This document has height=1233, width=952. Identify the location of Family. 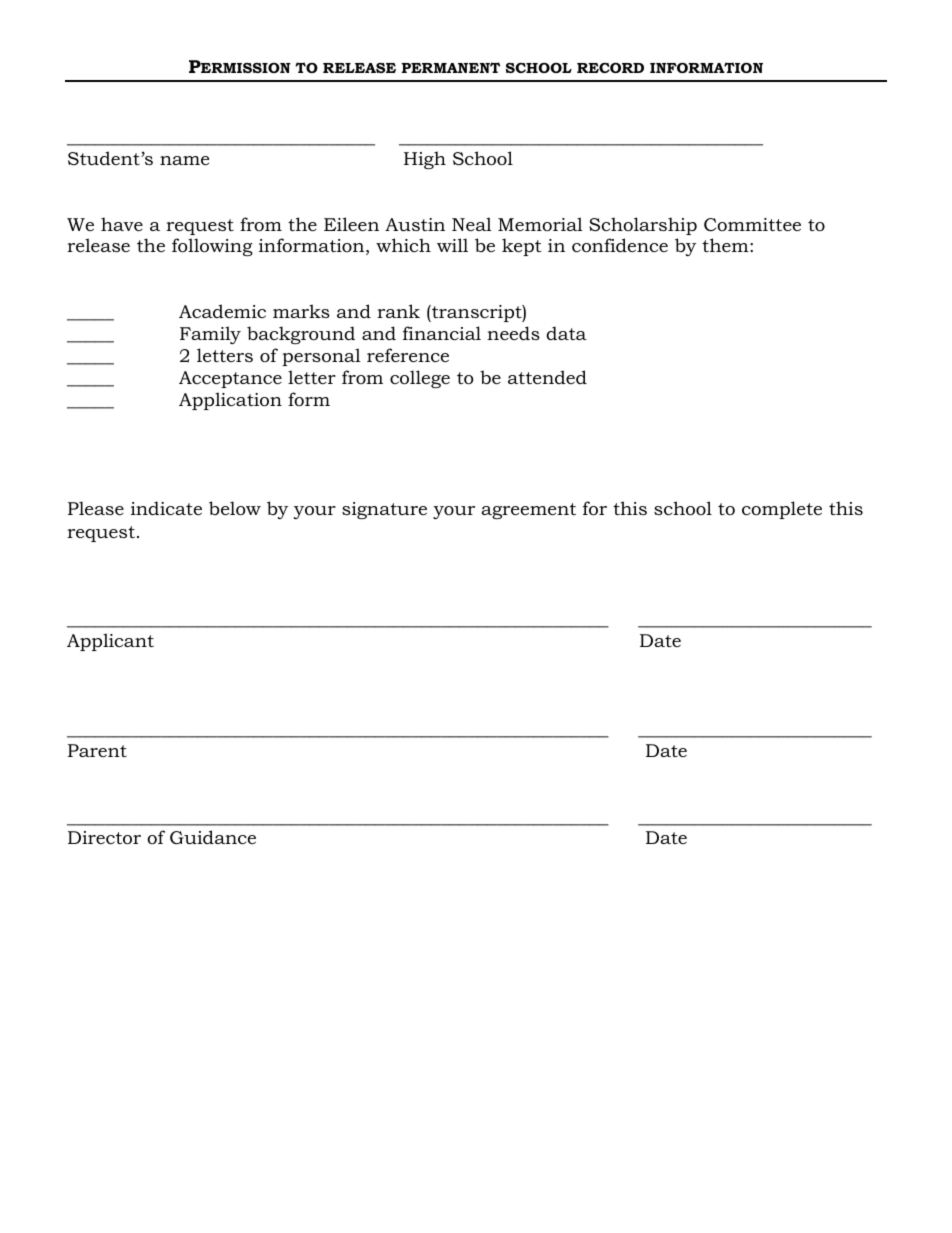
(210, 335).
